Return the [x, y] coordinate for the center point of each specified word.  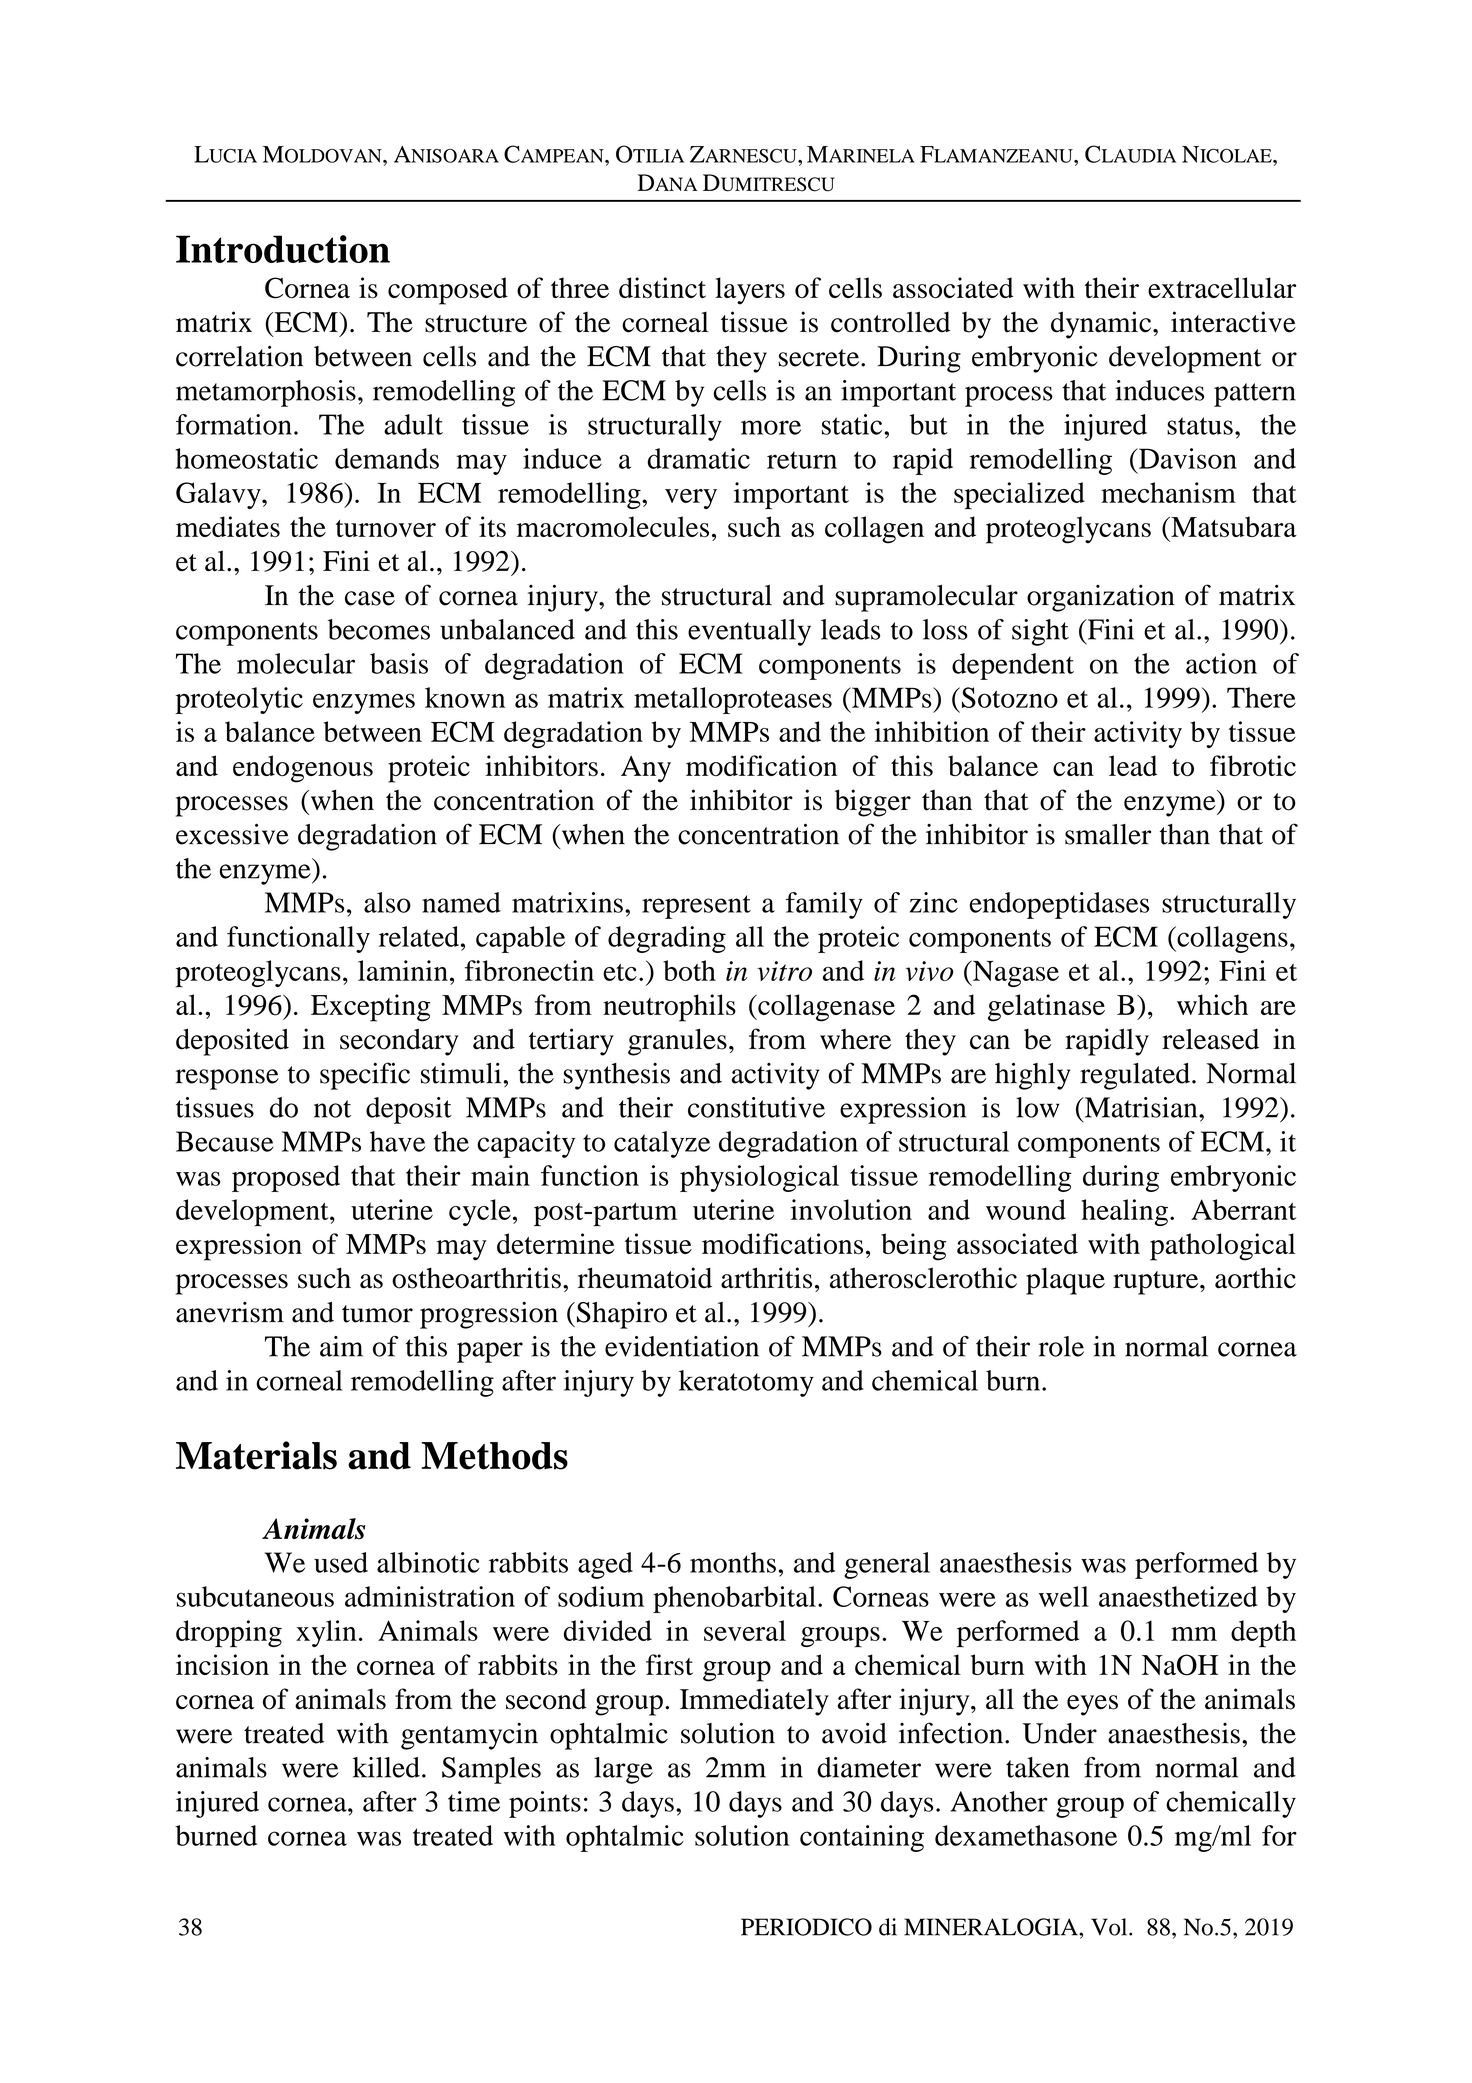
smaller [1108, 834]
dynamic [1102, 325]
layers [750, 291]
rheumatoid [645, 1278]
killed [386, 1767]
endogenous [303, 769]
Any [646, 769]
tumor [377, 1314]
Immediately [754, 1702]
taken [1038, 1767]
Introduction [283, 249]
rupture [1157, 1283]
